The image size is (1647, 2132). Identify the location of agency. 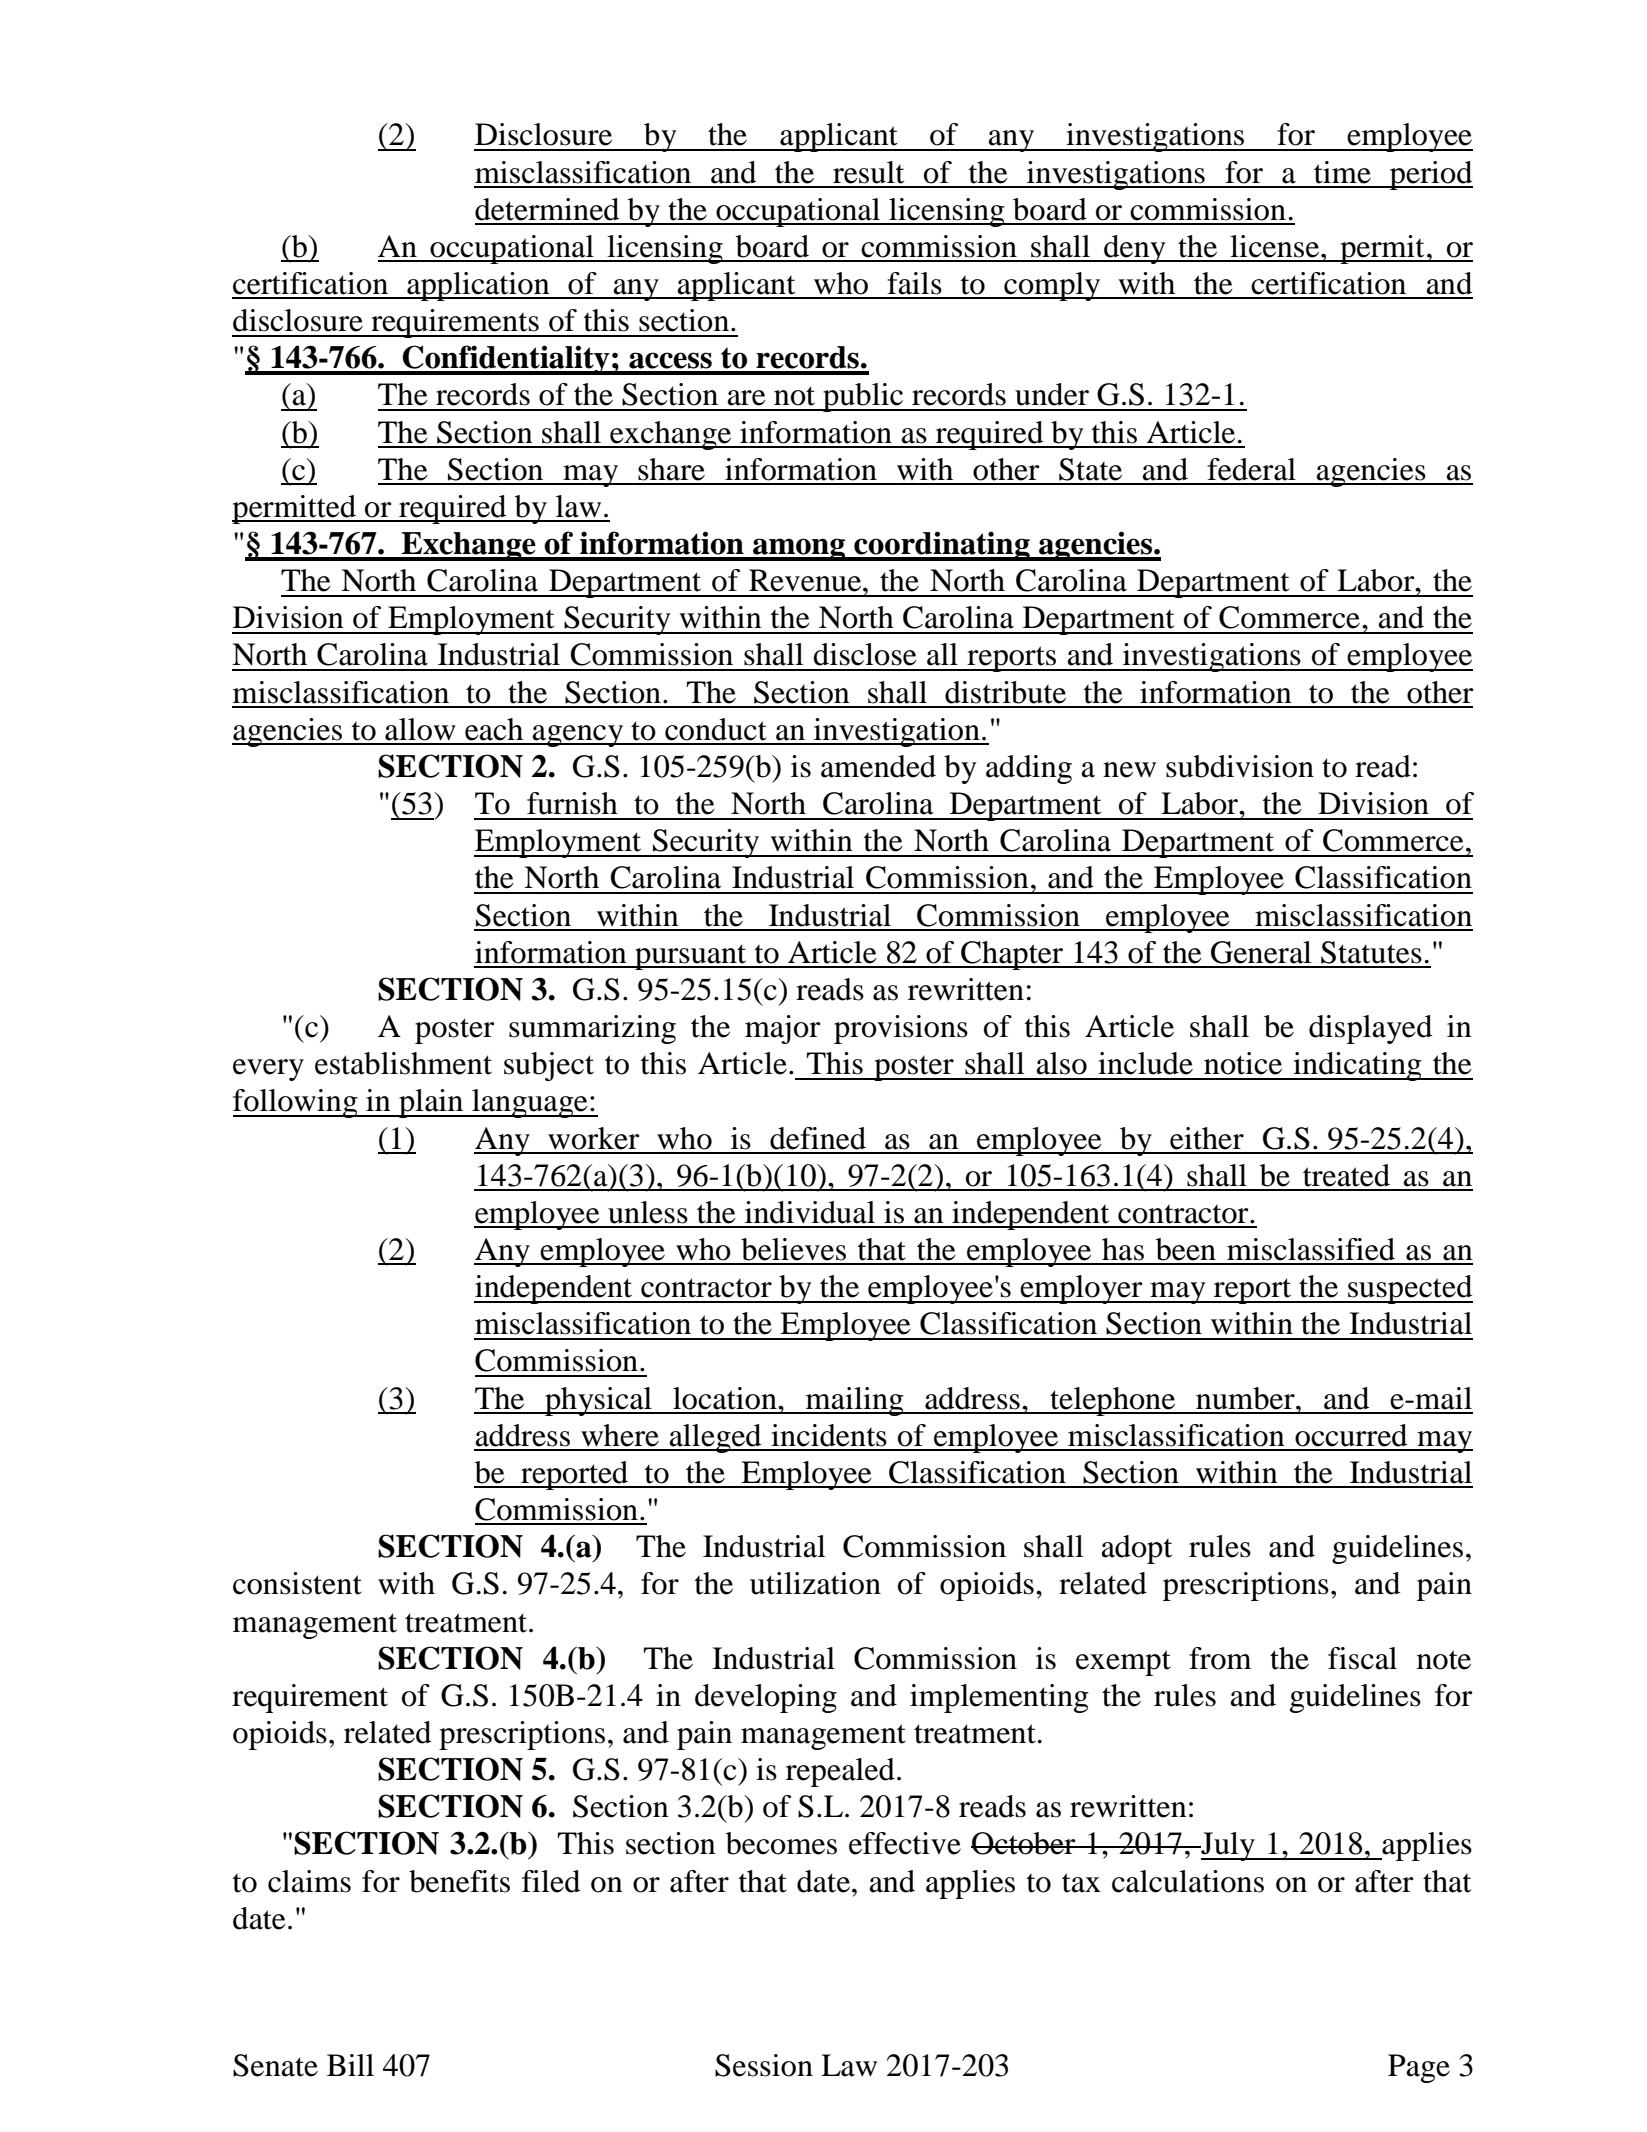
(578, 736).
